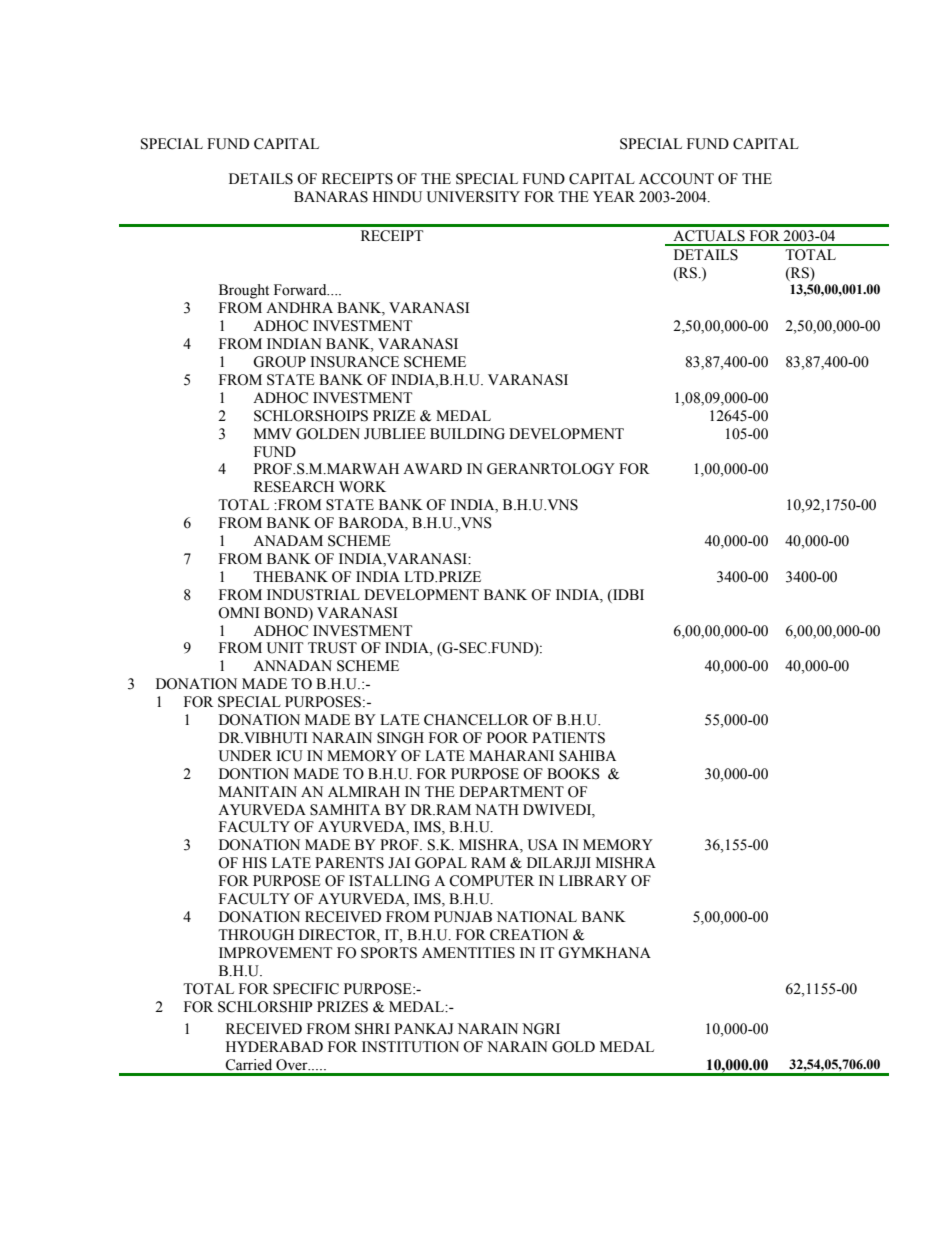 This document has width=952, height=1233. Describe the element at coordinates (467, 434) in the document. I see `BUILDING` at that location.
